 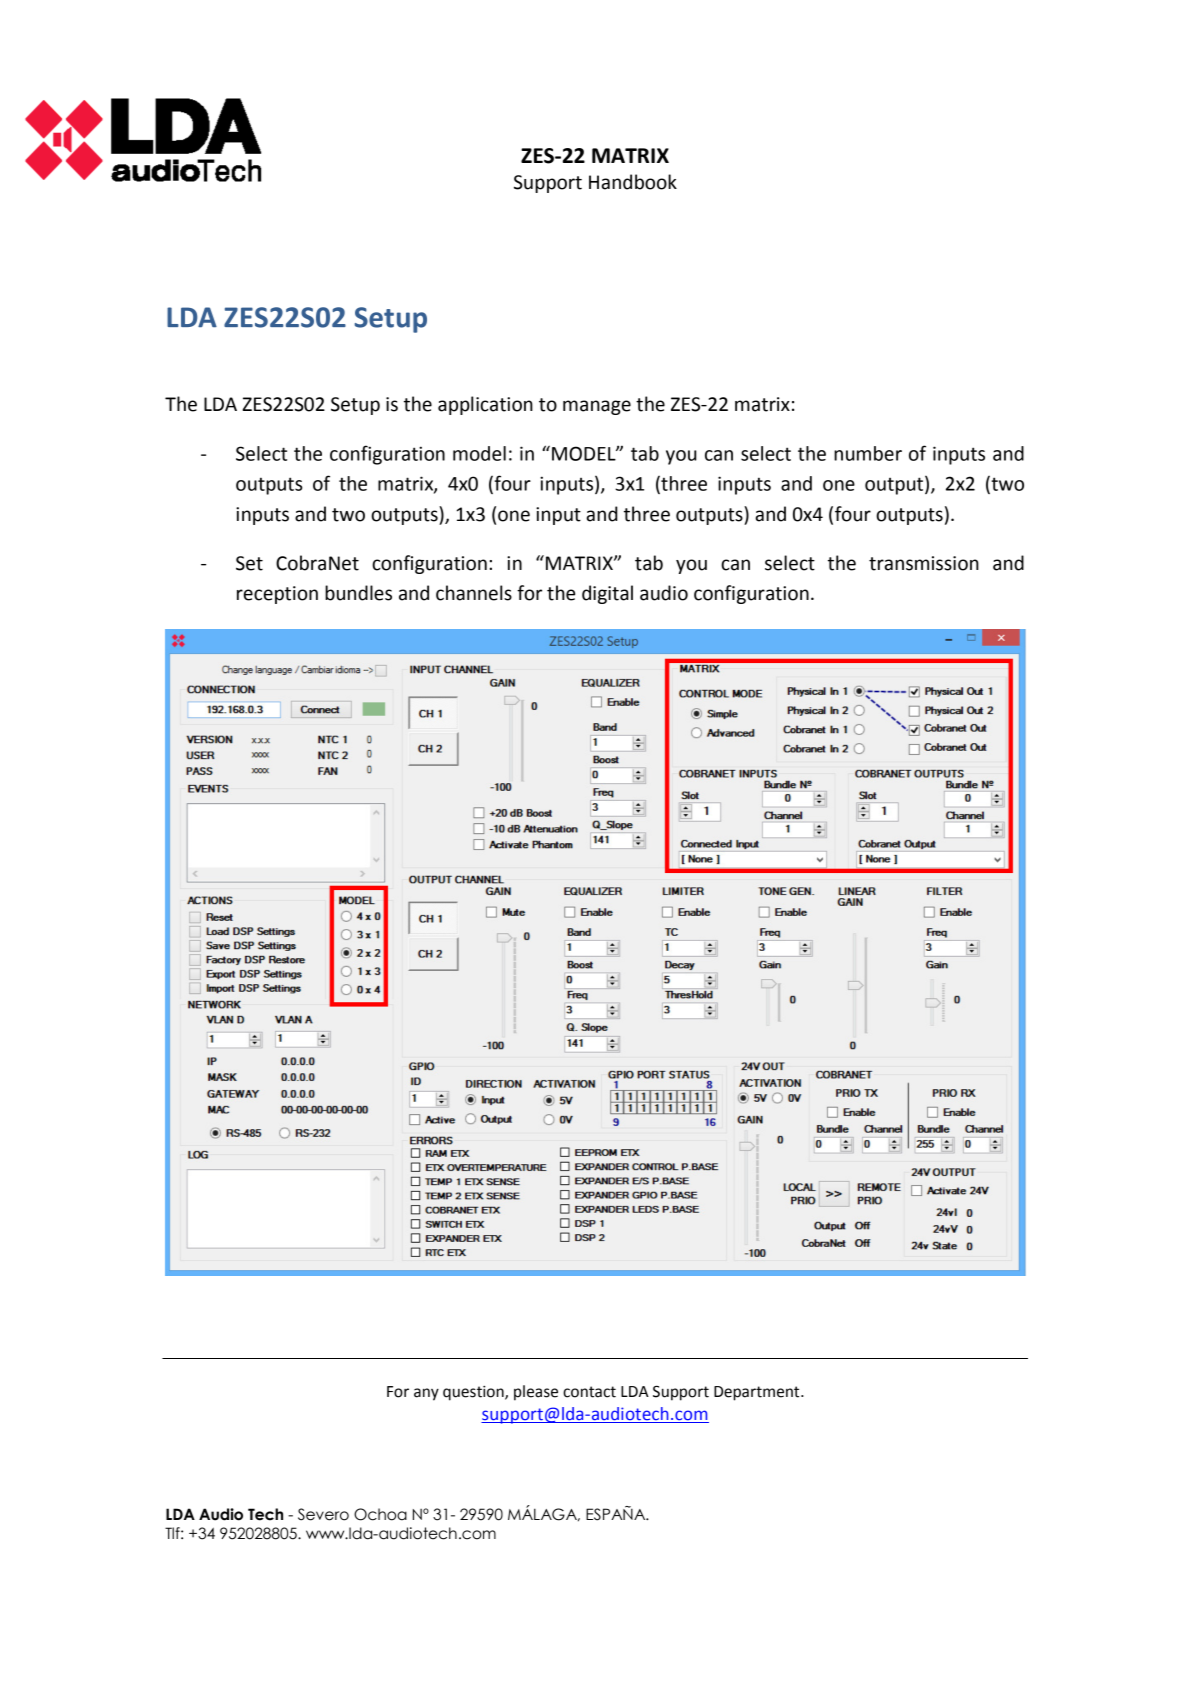 I want to click on bundles, so click(x=358, y=593).
